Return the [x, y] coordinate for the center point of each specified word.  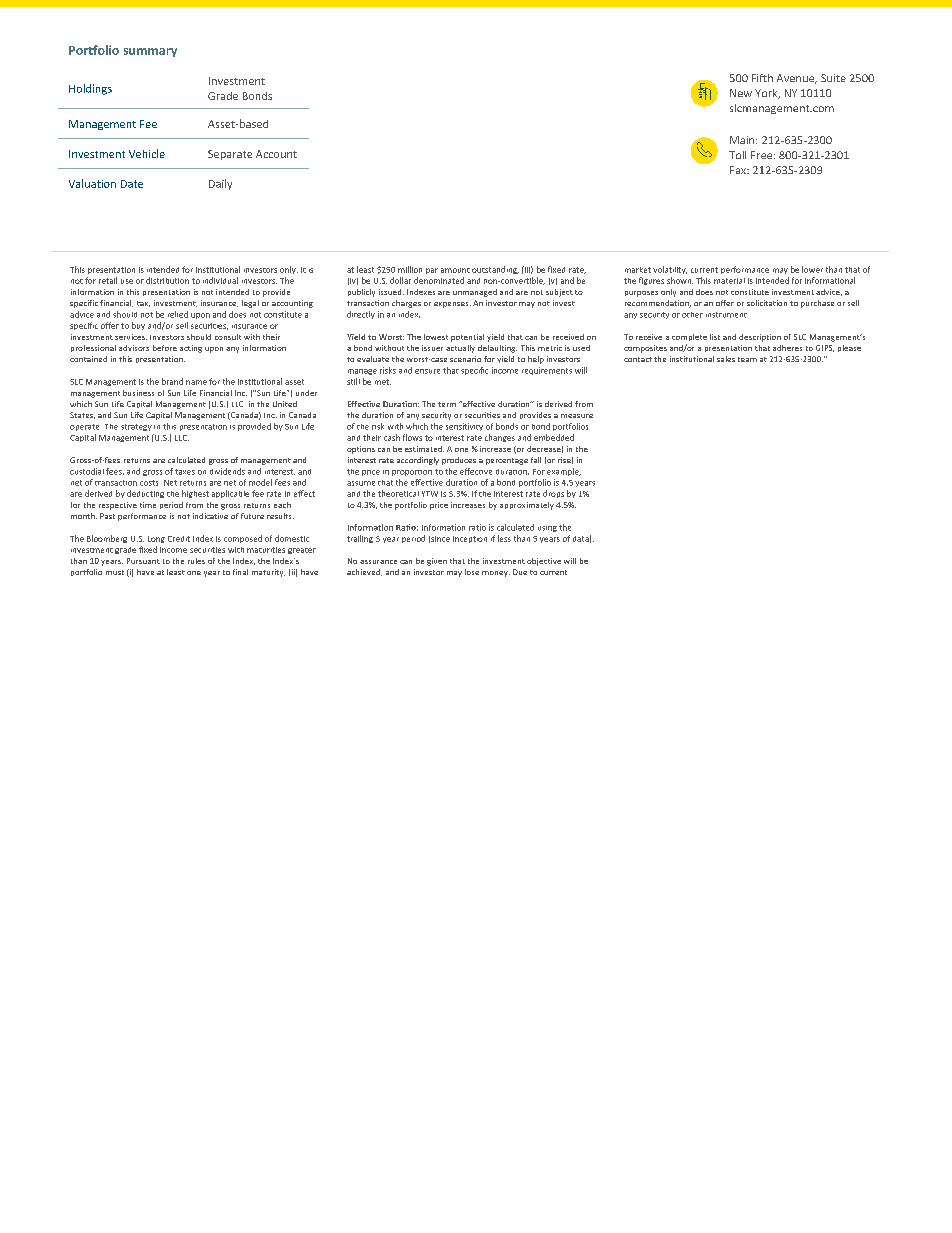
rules [196, 561]
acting [191, 349]
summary [150, 52]
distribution [167, 280]
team [747, 359]
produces [459, 461]
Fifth [762, 78]
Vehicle [147, 153]
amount [455, 270]
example [564, 472]
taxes [185, 472]
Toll [737, 155]
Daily [220, 184]
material [729, 281]
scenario [465, 359]
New [741, 93]
